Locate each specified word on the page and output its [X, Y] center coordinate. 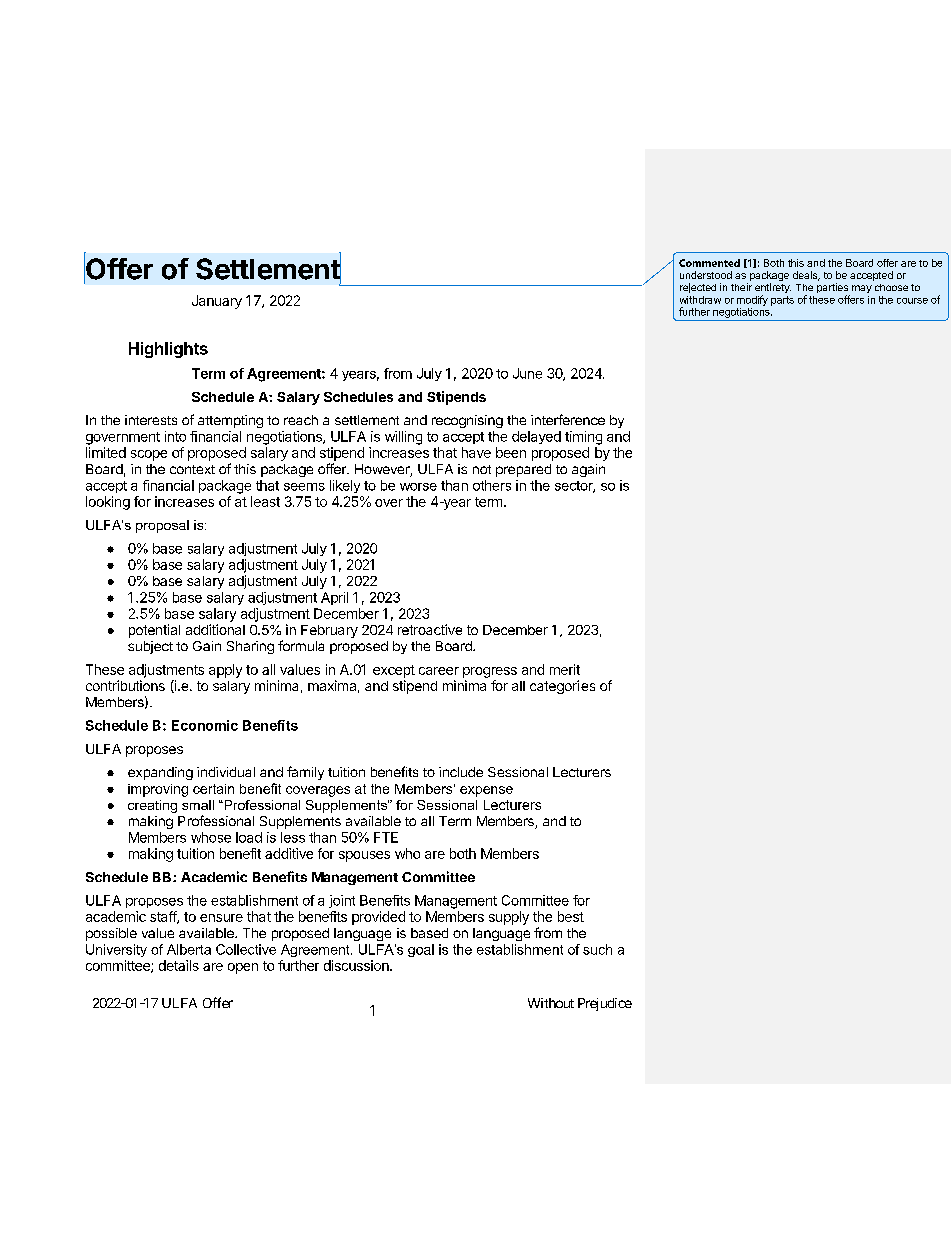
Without [551, 1003]
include [461, 772]
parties [833, 289]
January [217, 302]
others [492, 485]
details [179, 965]
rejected [698, 288]
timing [583, 438]
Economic [205, 725]
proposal [162, 526]
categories [562, 687]
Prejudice [605, 1004]
